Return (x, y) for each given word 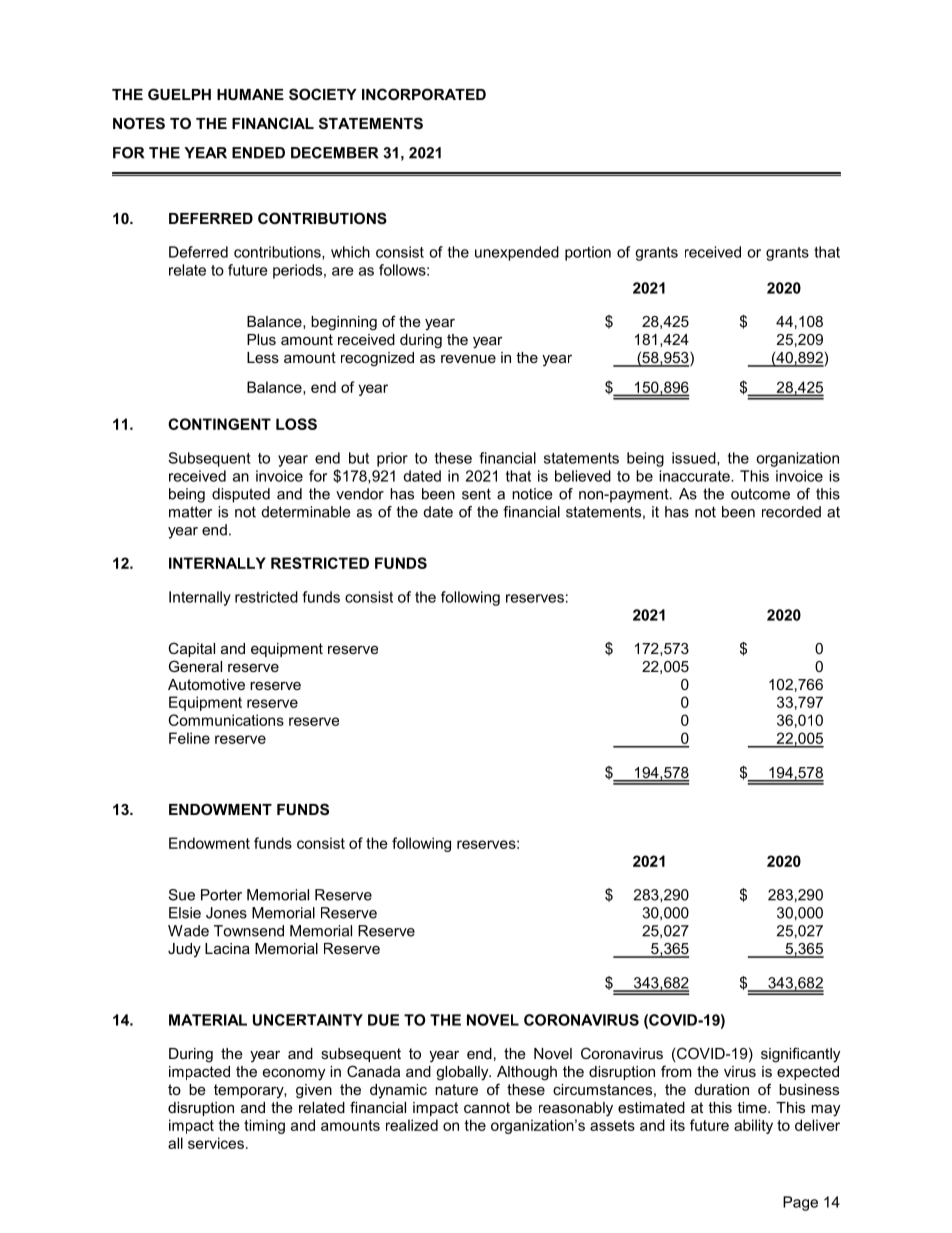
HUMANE (250, 94)
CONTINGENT (219, 424)
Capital (191, 649)
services (216, 1143)
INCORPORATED (424, 94)
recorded (791, 512)
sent (476, 494)
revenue (468, 358)
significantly (800, 1055)
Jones (226, 913)
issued (695, 459)
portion (588, 253)
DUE (383, 1020)
